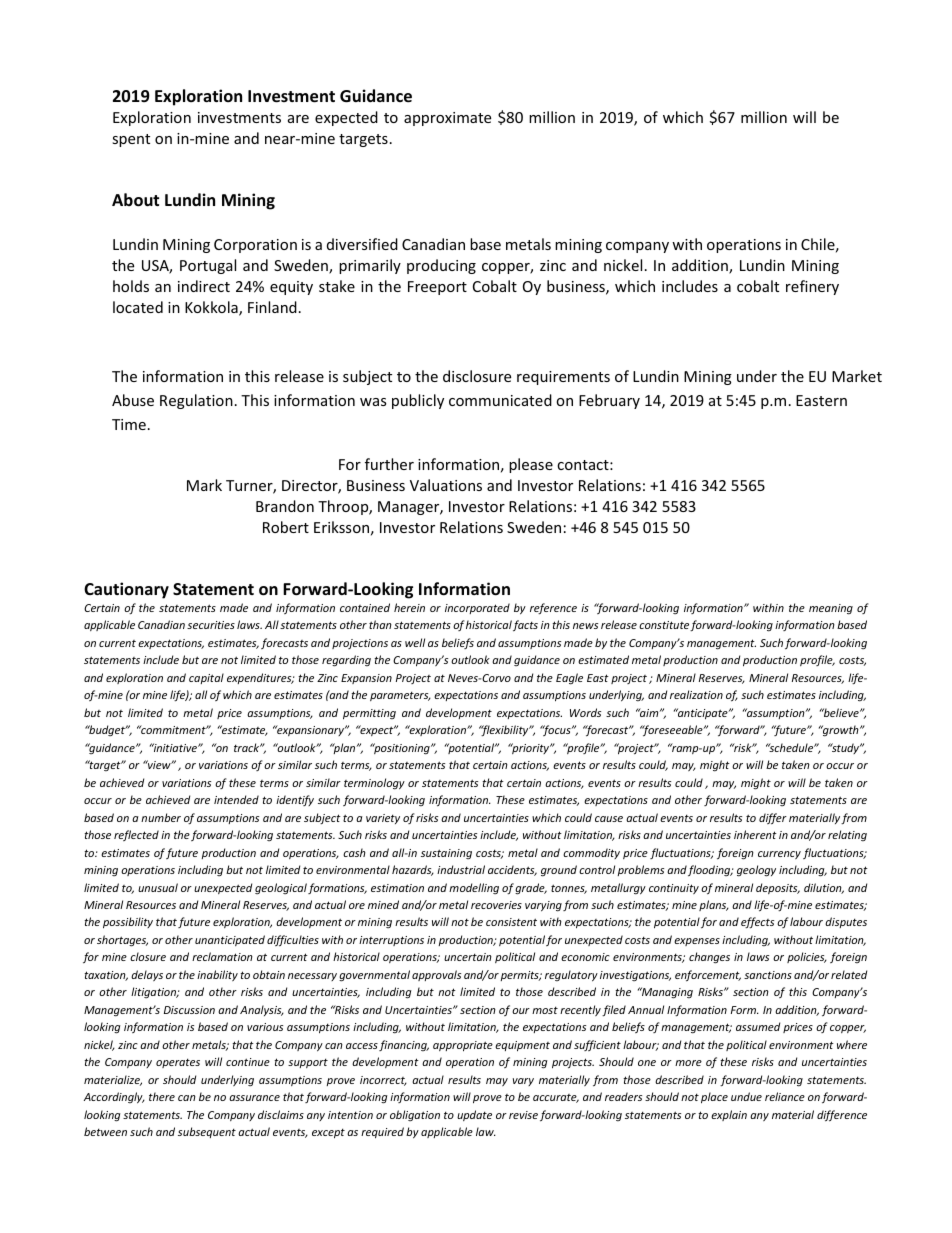 This image has height=1233, width=952. I want to click on intended, so click(236, 799).
